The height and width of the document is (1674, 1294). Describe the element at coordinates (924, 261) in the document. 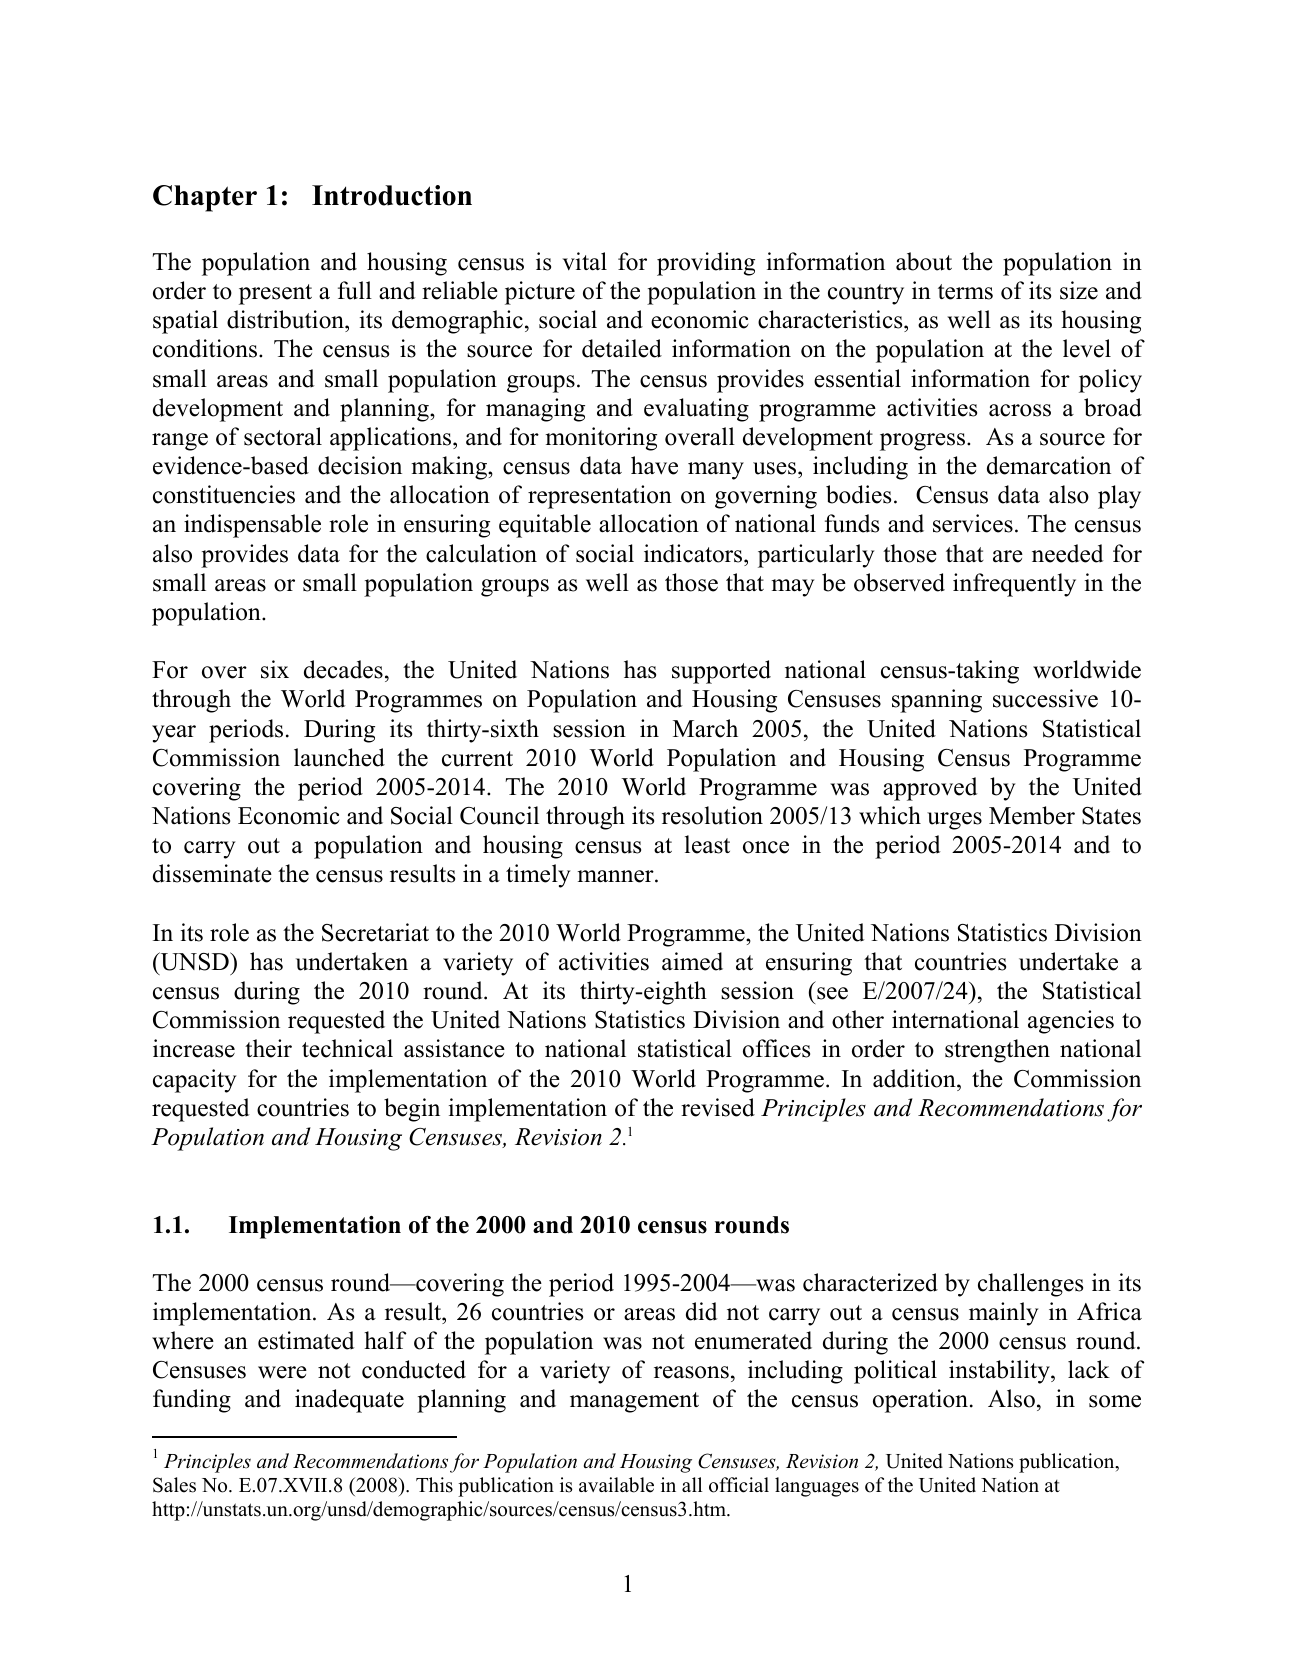

I see `about` at that location.
